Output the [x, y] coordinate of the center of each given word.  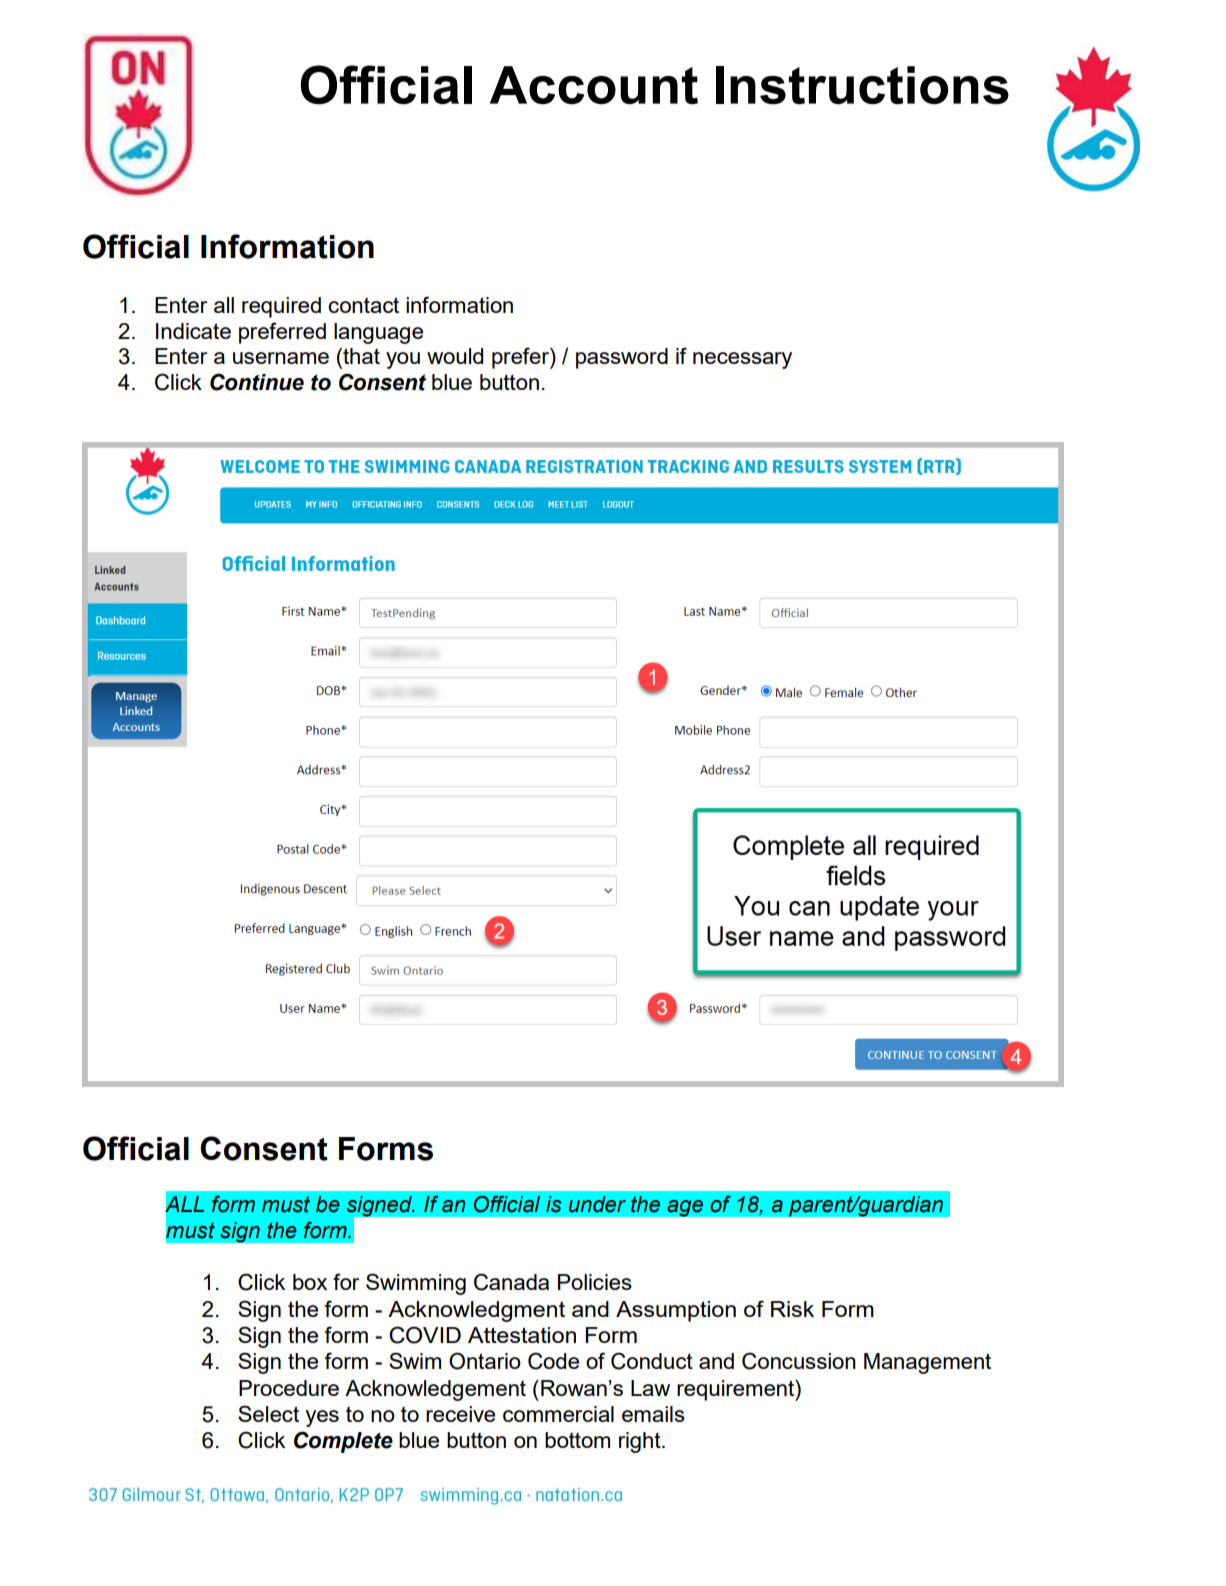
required [281, 307]
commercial [558, 1414]
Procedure [289, 1388]
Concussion [799, 1361]
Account [594, 85]
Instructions [862, 85]
